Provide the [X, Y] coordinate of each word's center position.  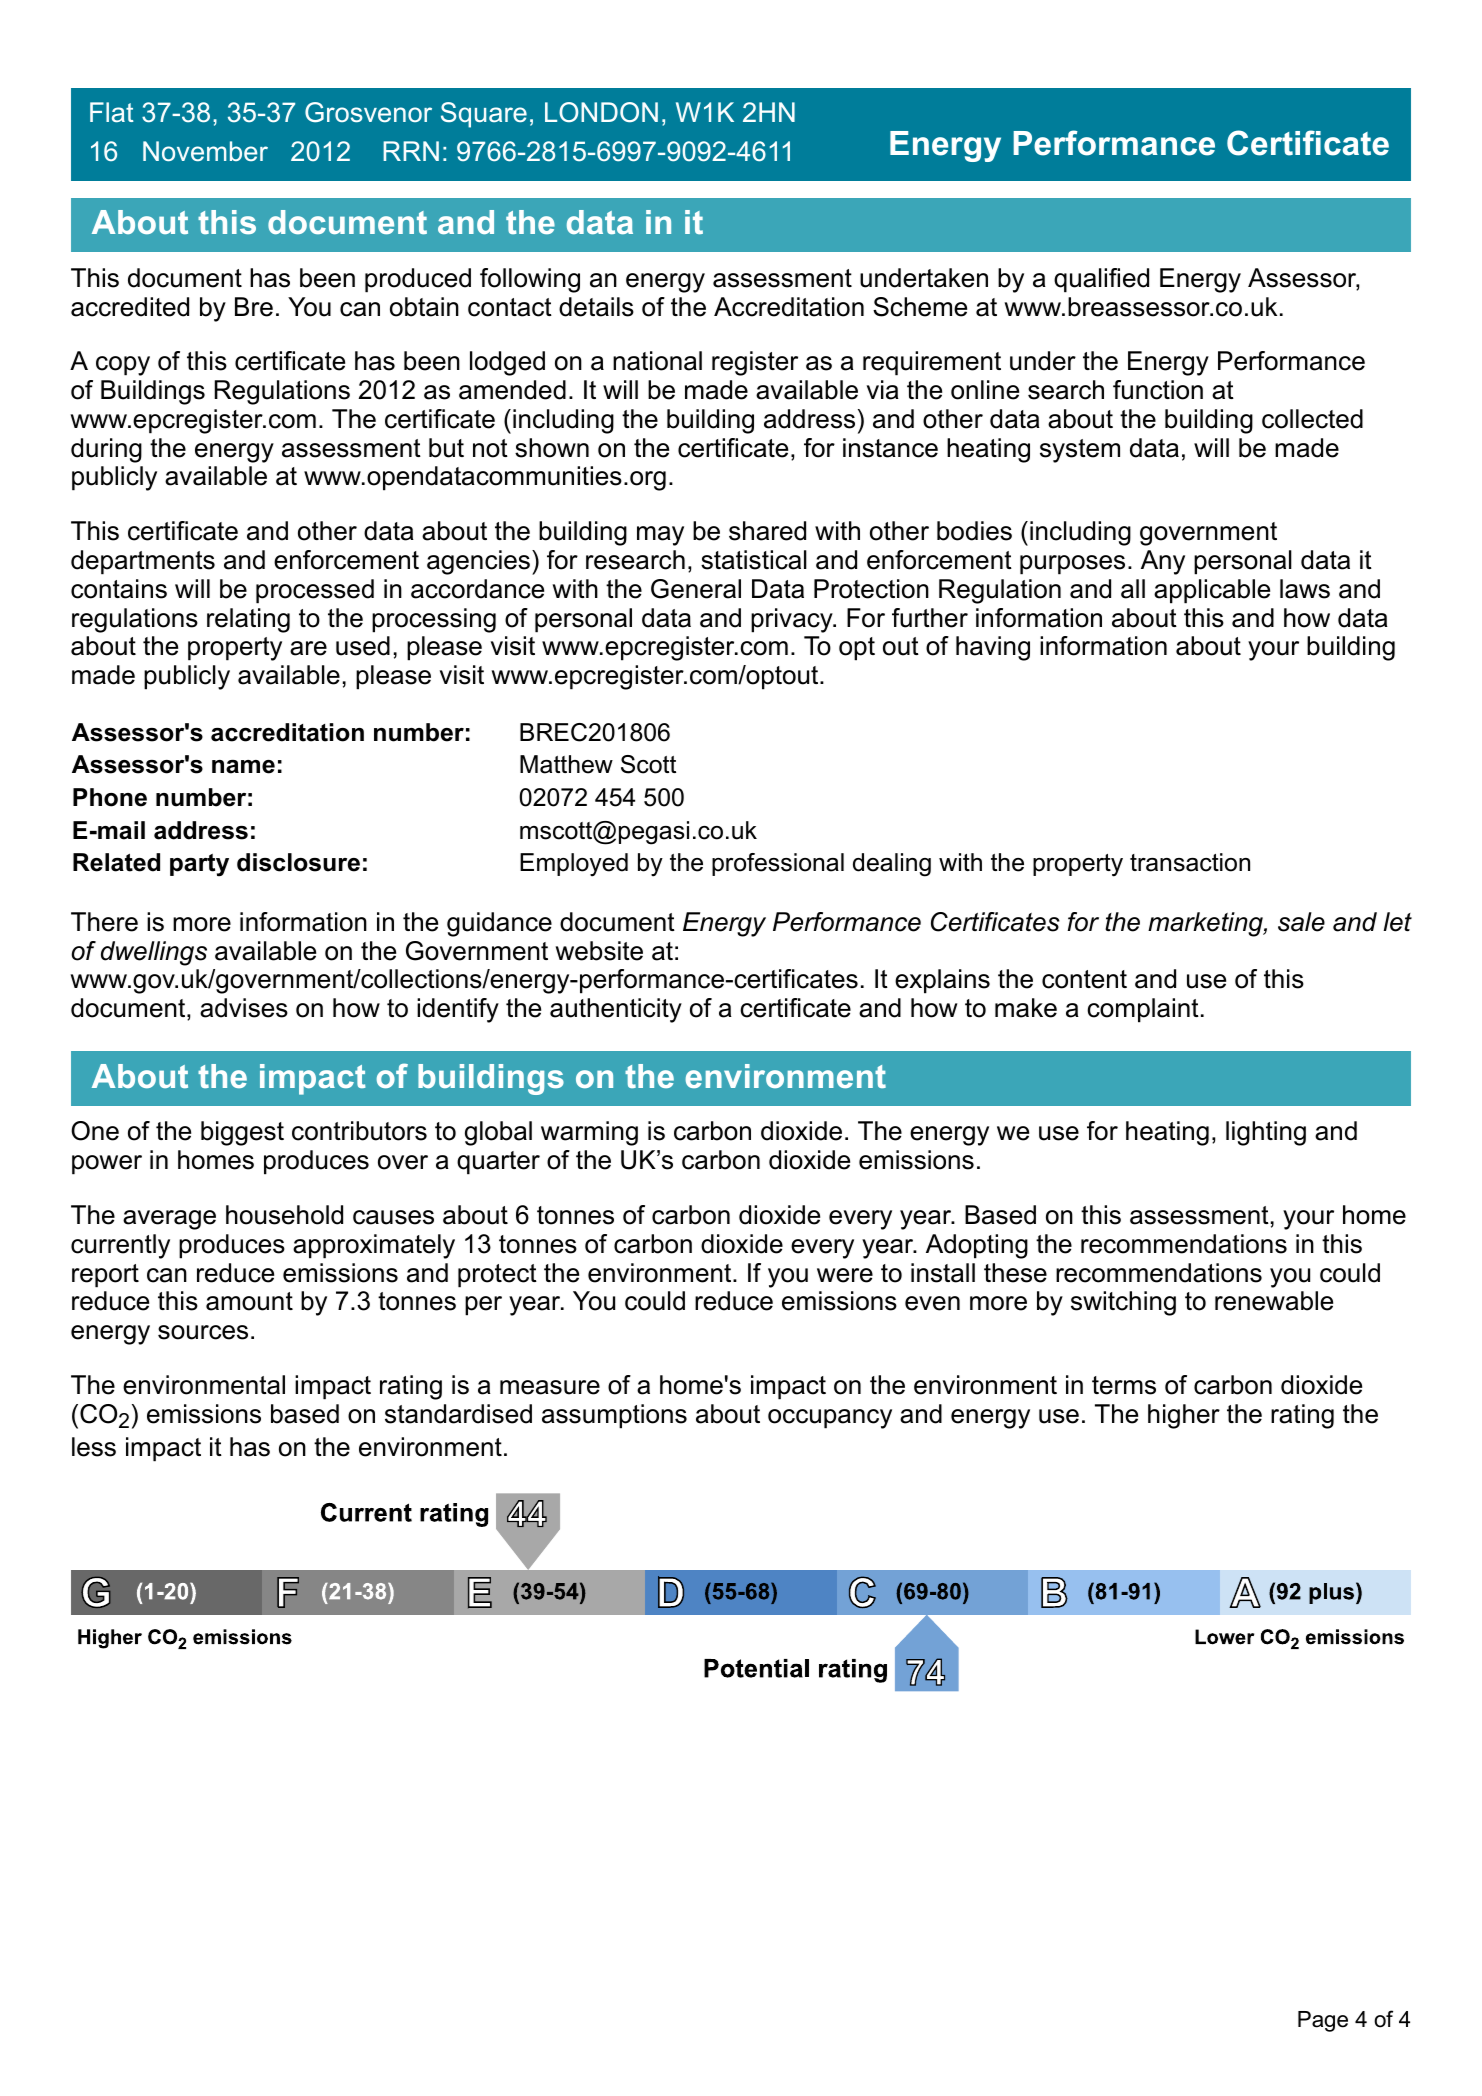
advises [244, 1008]
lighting [1266, 1133]
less [94, 1447]
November [205, 151]
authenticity [616, 1010]
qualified [1101, 280]
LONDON [601, 112]
